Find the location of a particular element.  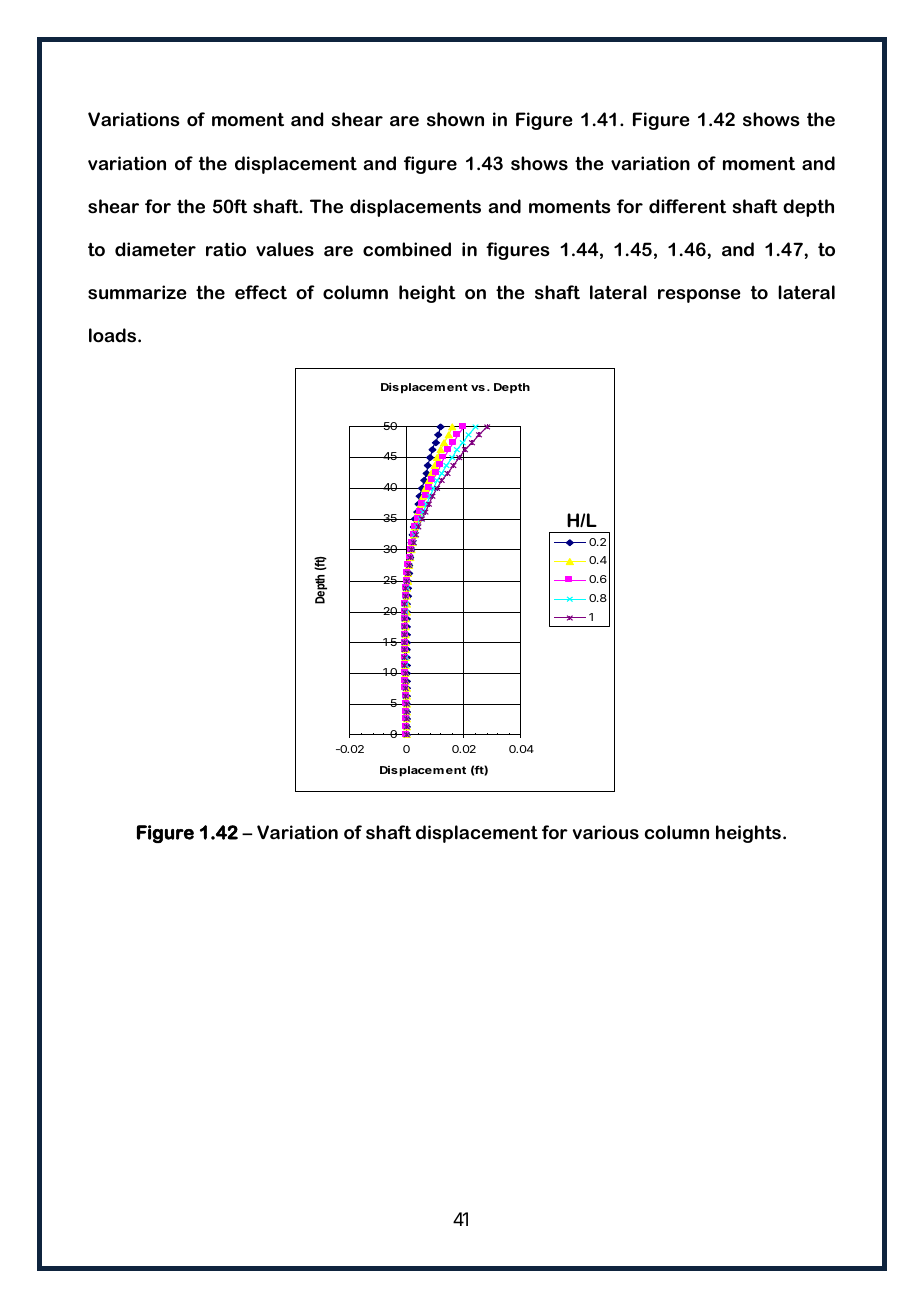

diameter is located at coordinates (155, 249).
